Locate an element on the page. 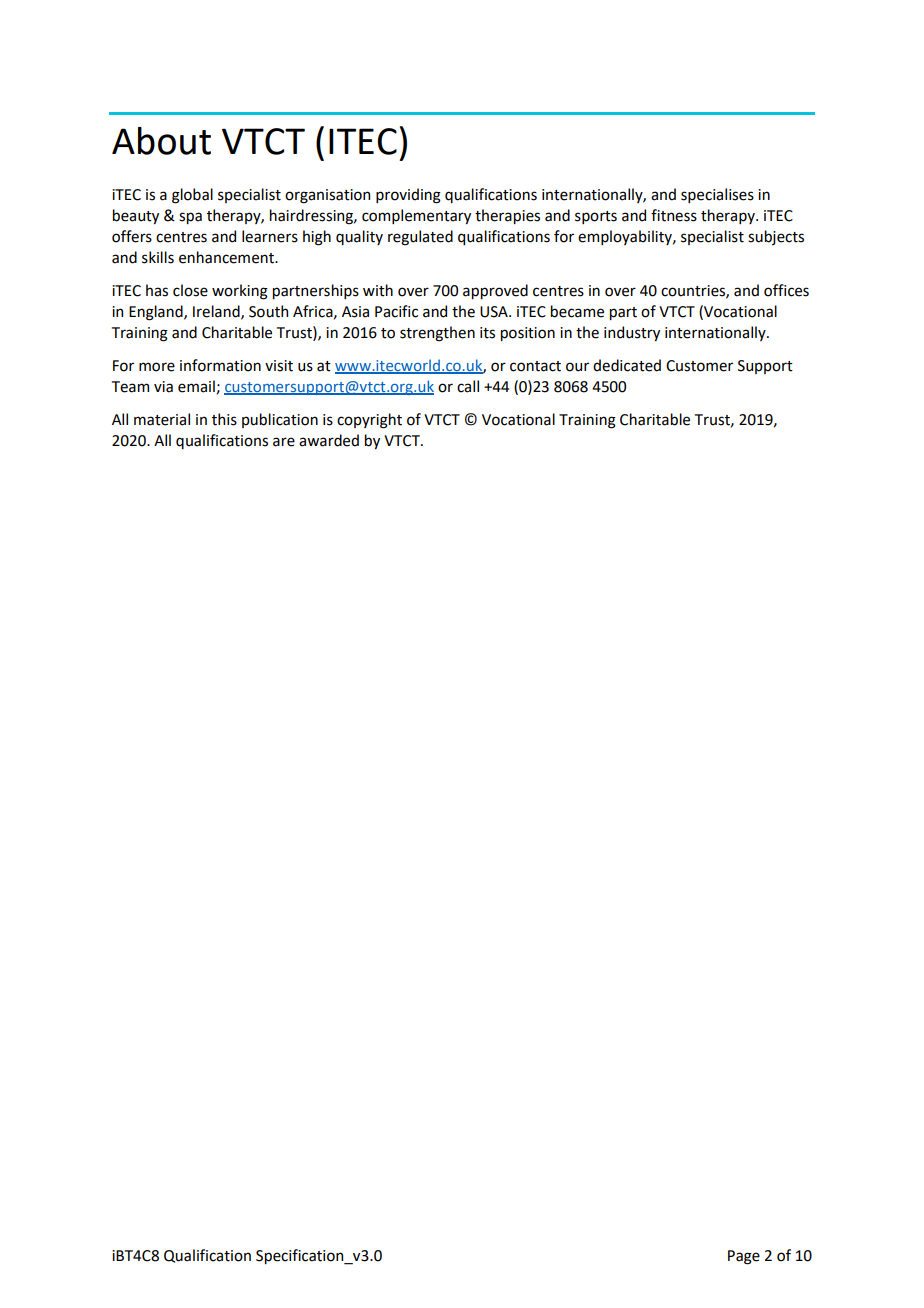 This document has height=1308, width=924. email is located at coordinates (197, 387).
